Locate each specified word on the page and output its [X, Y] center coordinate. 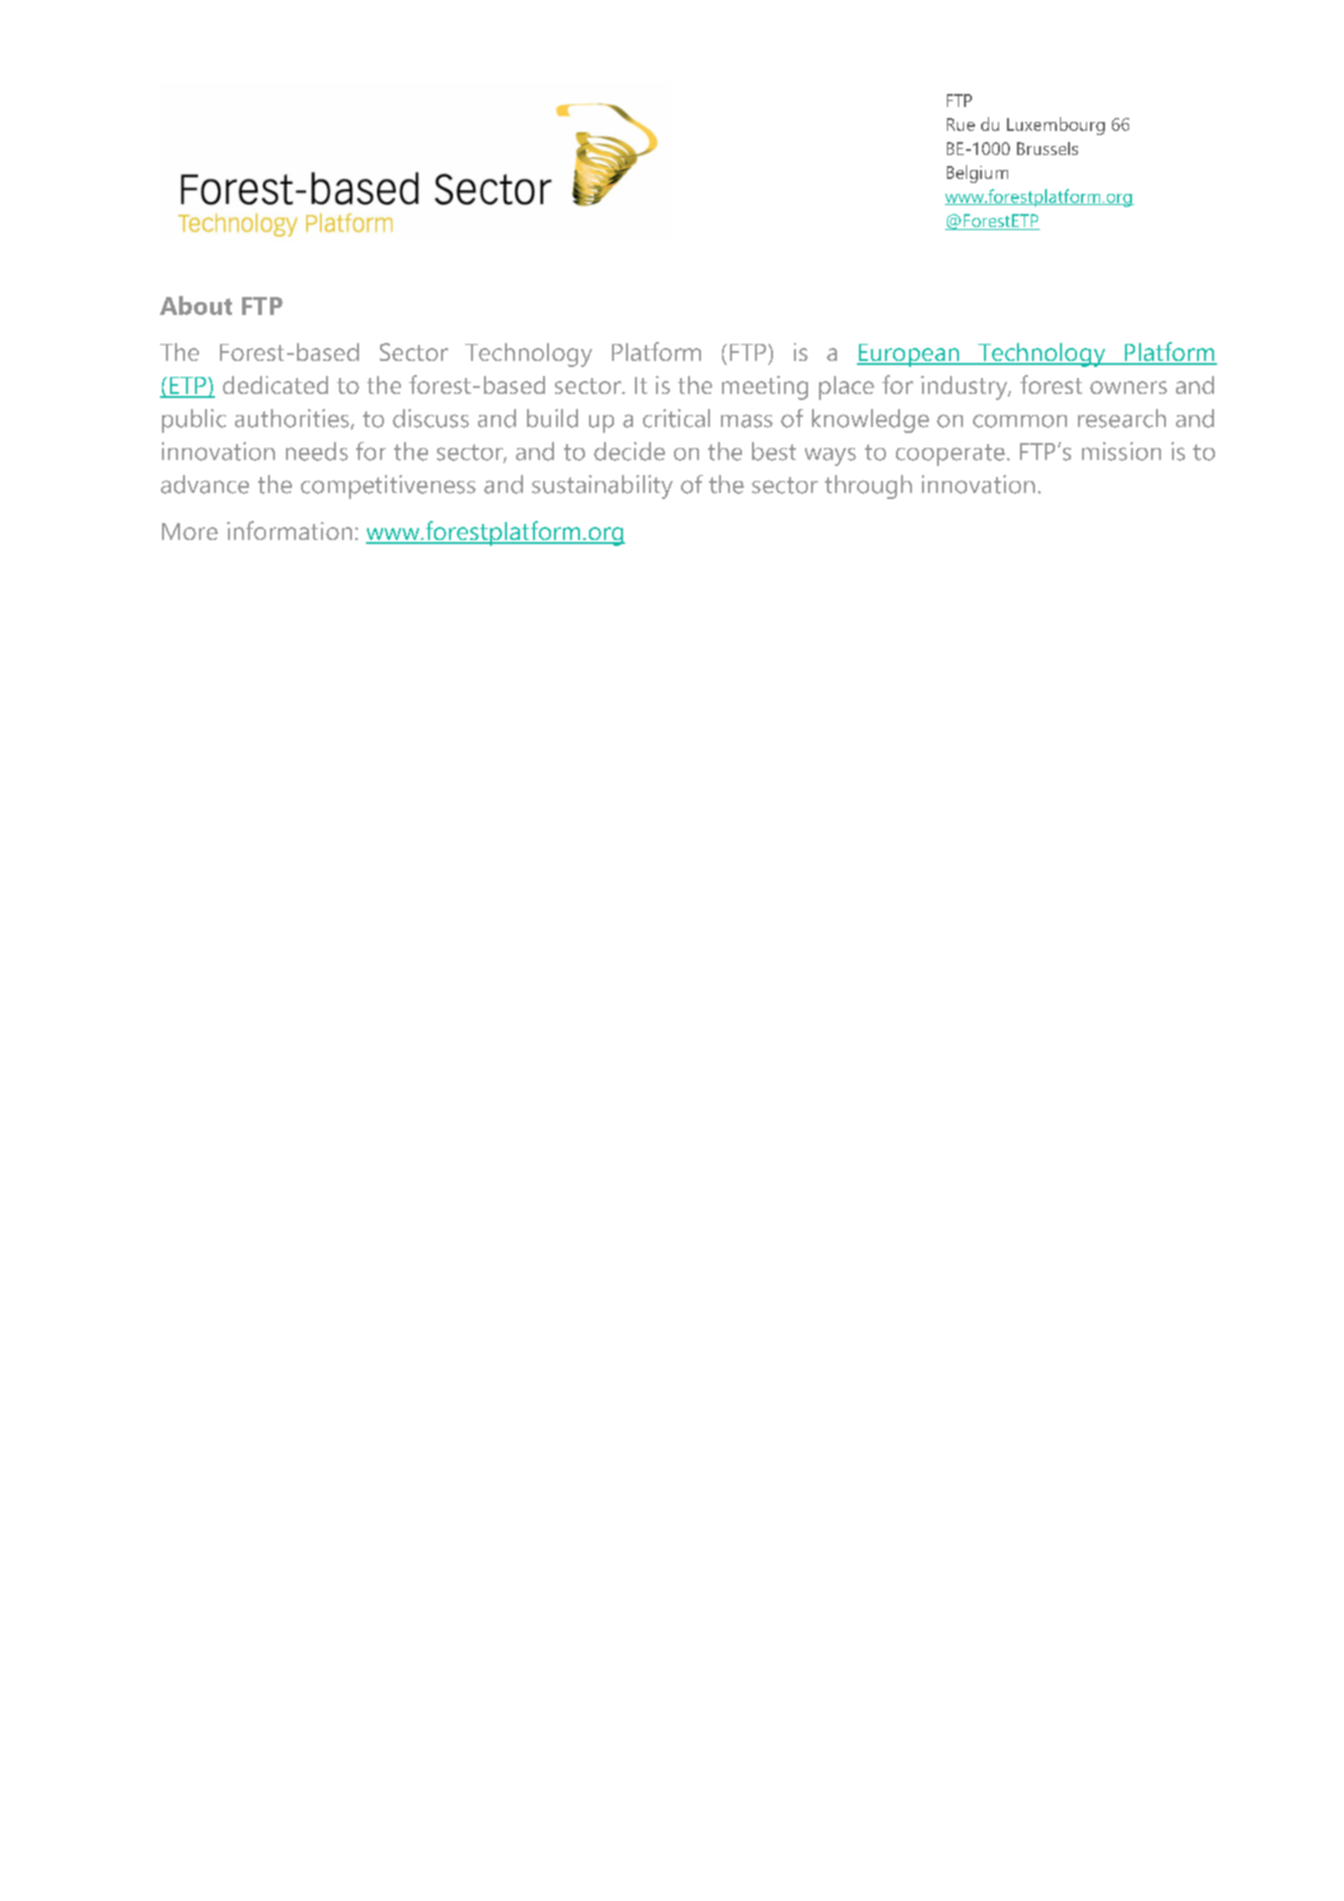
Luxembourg [1056, 126]
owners [1128, 387]
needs [317, 451]
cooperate [950, 455]
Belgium [977, 174]
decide [629, 451]
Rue [961, 124]
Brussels [1047, 148]
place [846, 388]
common [1020, 421]
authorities [292, 418]
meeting [765, 388]
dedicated [275, 385]
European [909, 355]
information [289, 530]
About [196, 305]
